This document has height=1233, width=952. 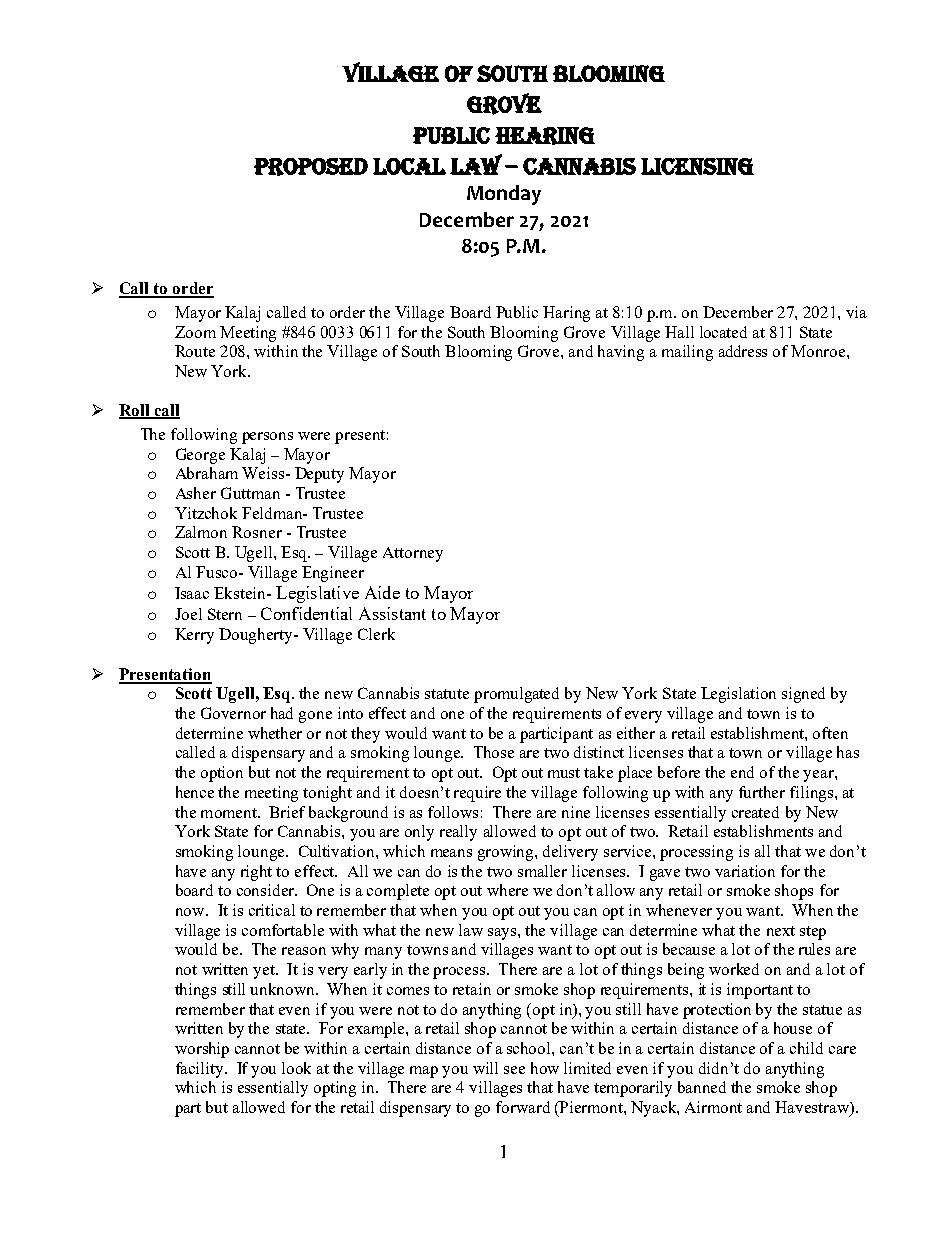 I want to click on Legislation, so click(x=738, y=695).
